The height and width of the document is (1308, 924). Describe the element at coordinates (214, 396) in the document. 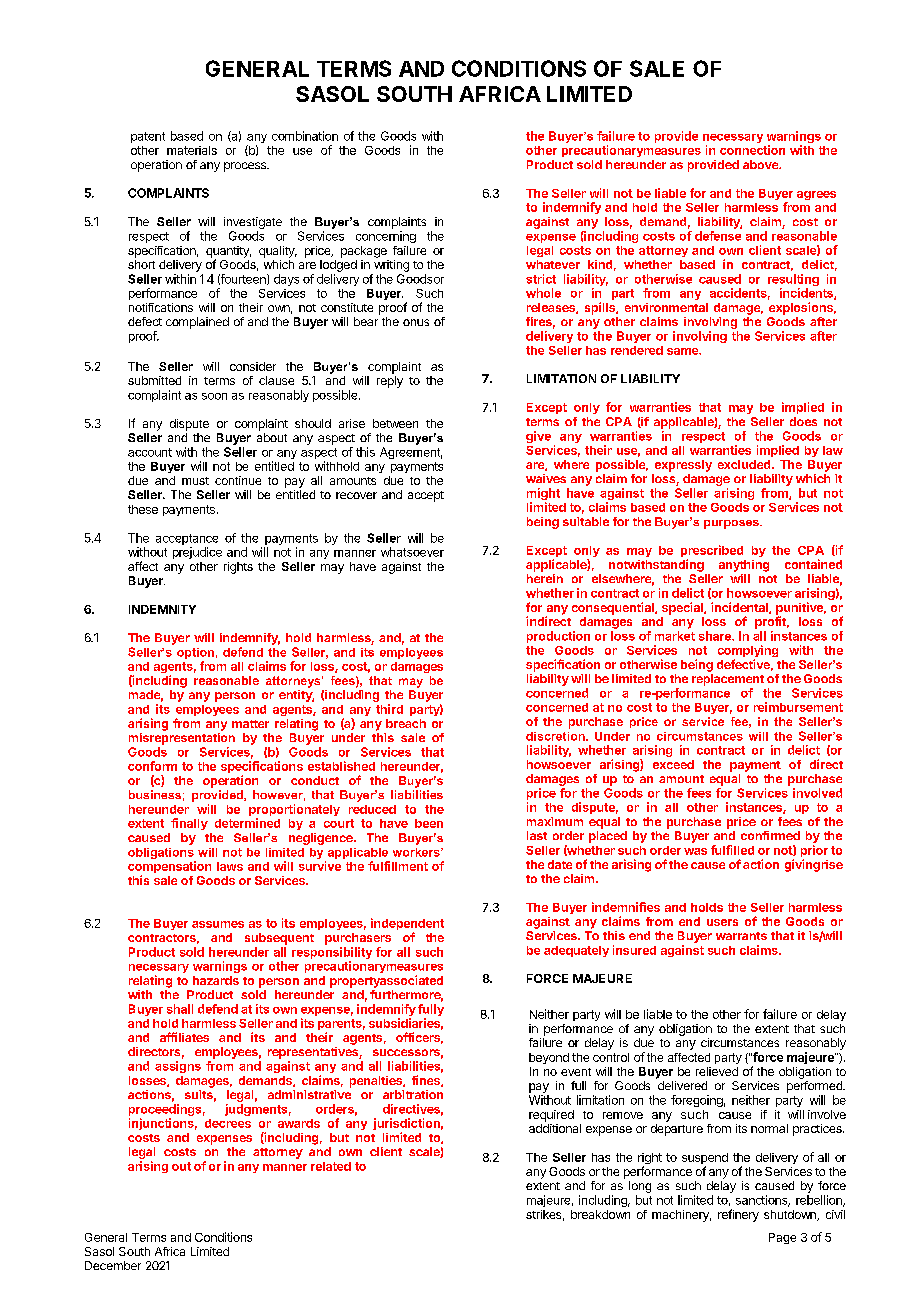

I see `soon` at that location.
